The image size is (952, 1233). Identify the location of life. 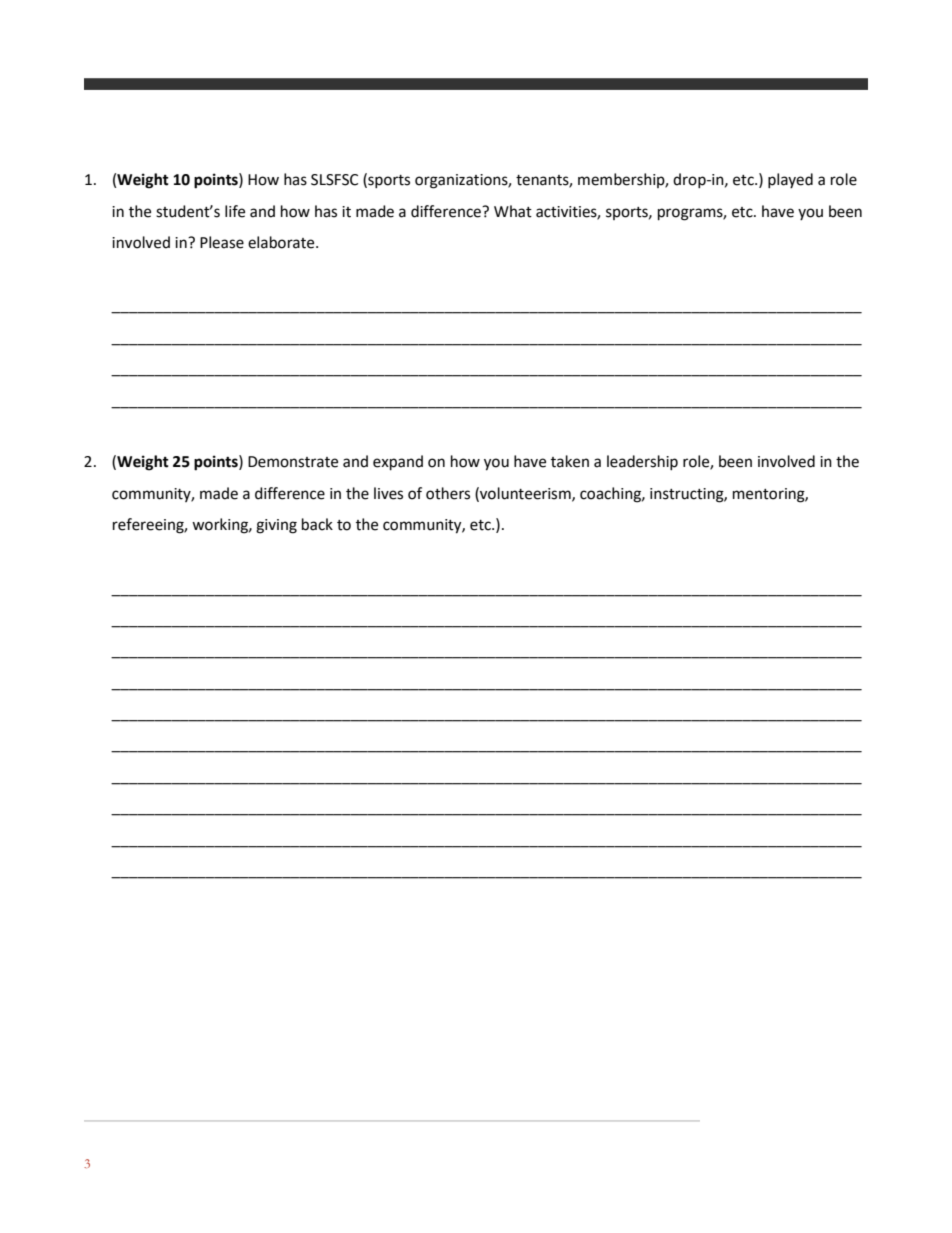
(235, 211).
